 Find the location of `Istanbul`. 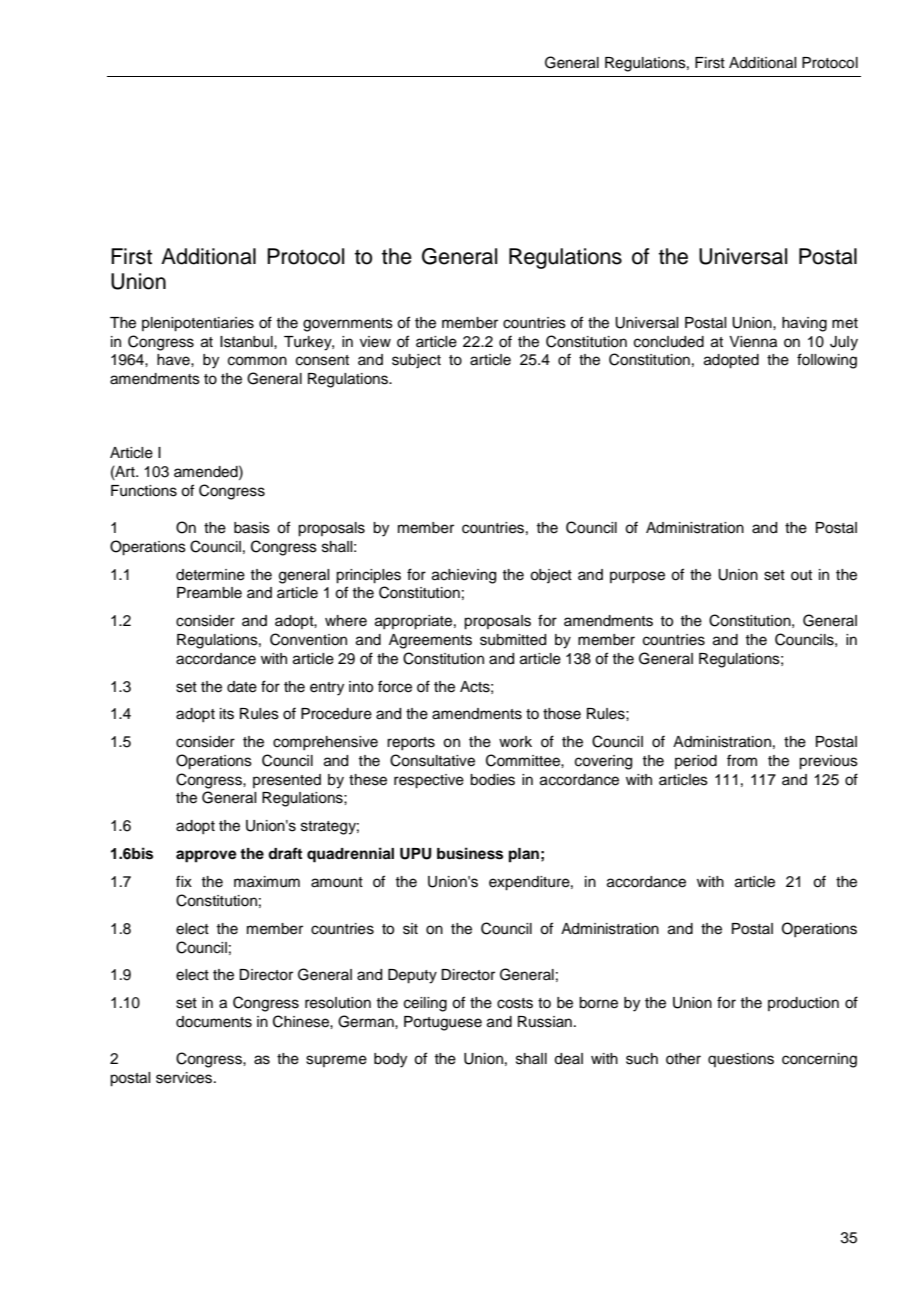

Istanbul is located at coordinates (247, 342).
